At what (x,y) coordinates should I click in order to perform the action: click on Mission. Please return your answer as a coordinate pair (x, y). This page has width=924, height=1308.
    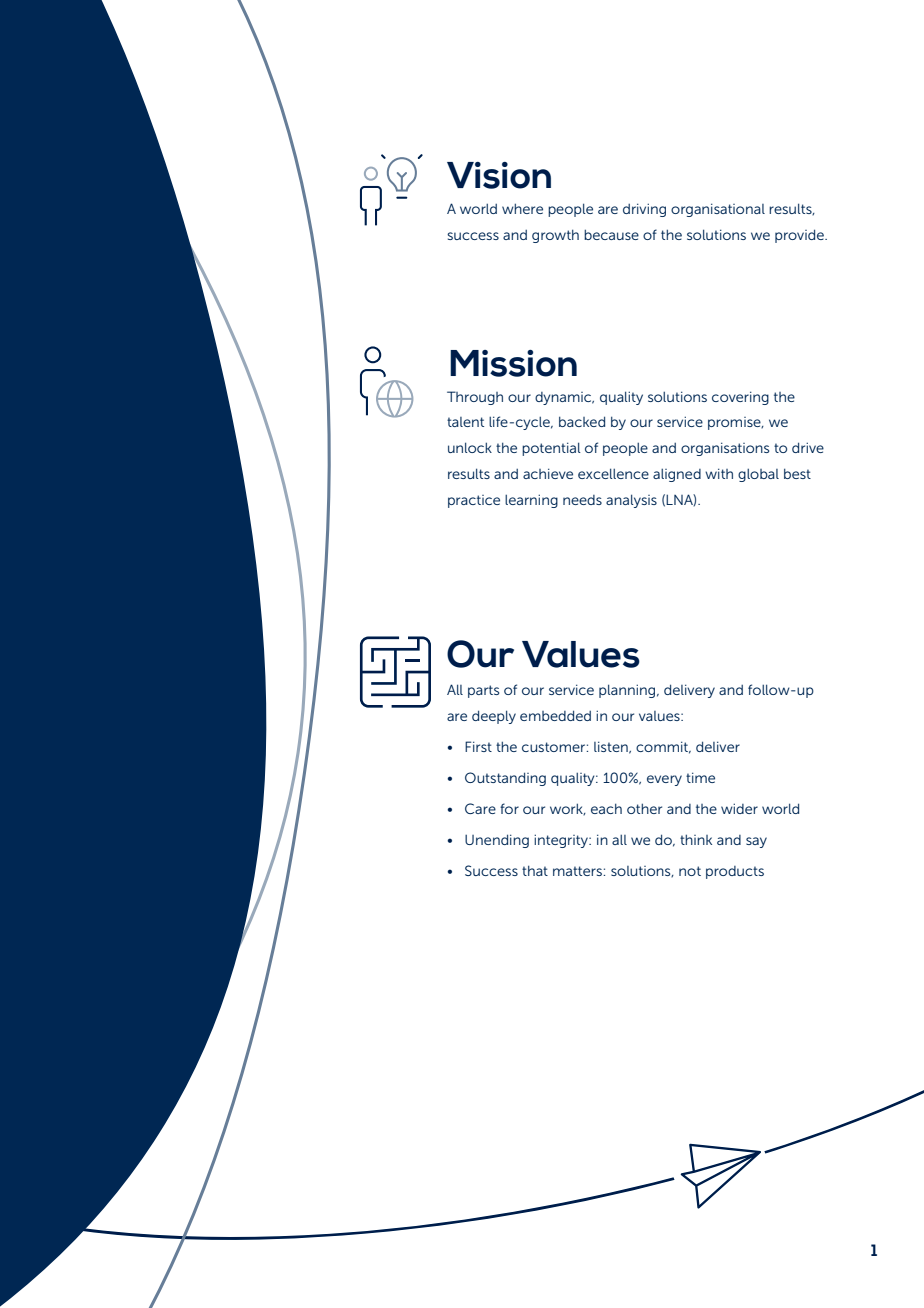
    Looking at the image, I should click on (513, 363).
